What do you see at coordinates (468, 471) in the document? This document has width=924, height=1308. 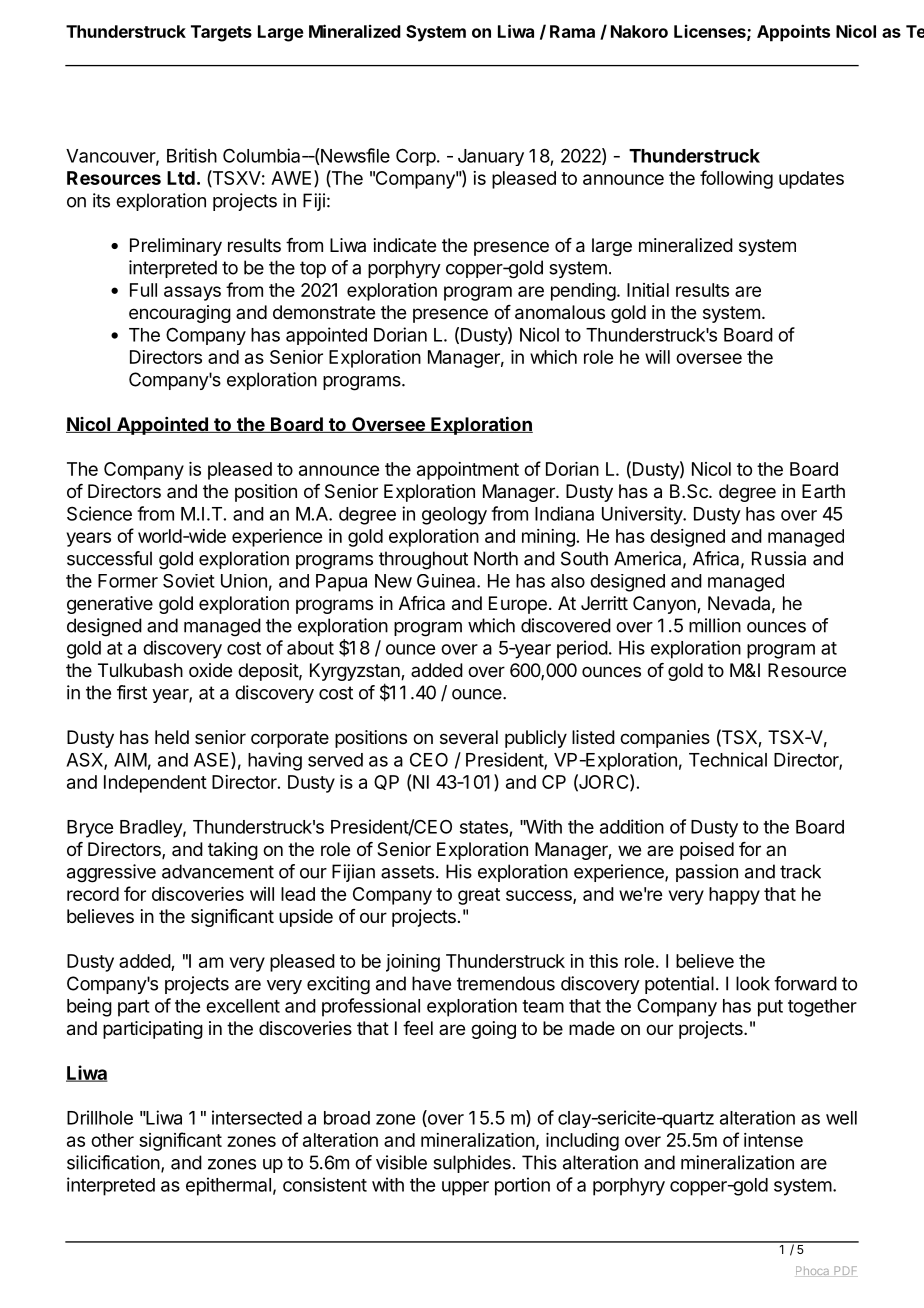 I see `appointment` at bounding box center [468, 471].
